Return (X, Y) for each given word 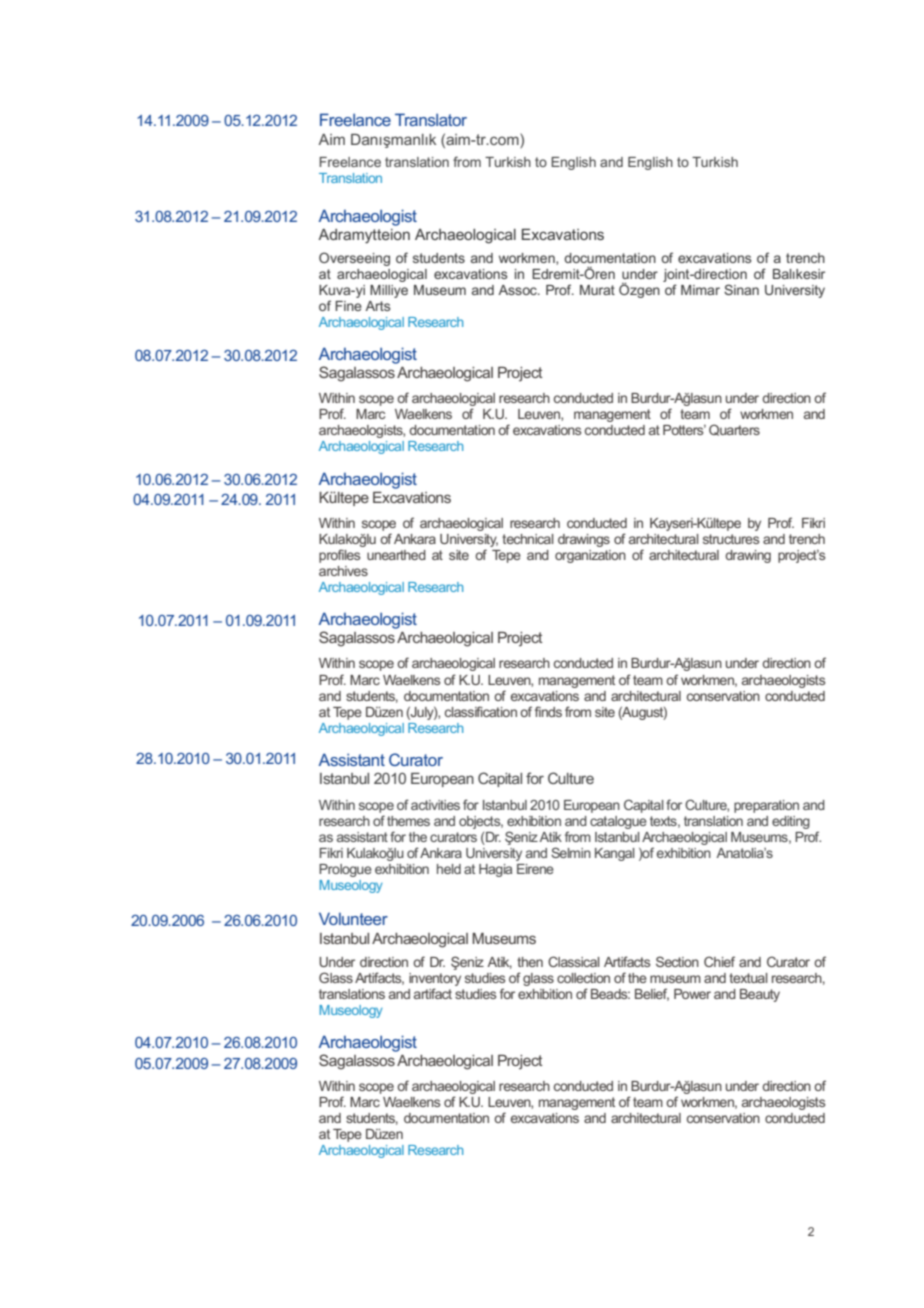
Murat (597, 290)
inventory (435, 979)
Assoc (518, 290)
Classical (574, 961)
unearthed (396, 555)
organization (590, 556)
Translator (431, 119)
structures (731, 539)
